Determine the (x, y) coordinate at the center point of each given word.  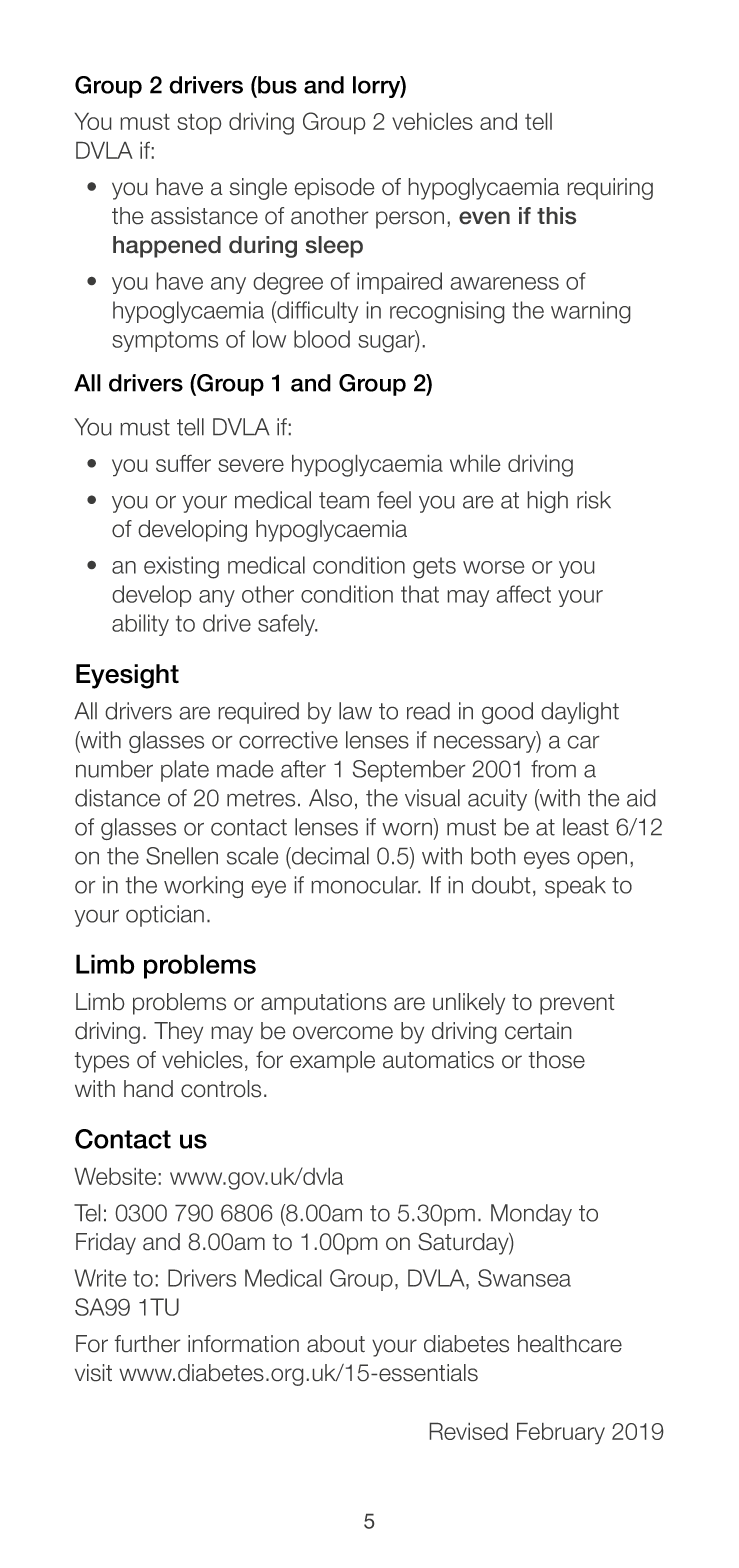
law (355, 711)
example (332, 1062)
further (147, 1344)
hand (148, 1089)
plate (185, 771)
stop (199, 124)
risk (594, 500)
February (561, 1433)
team (344, 500)
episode (334, 189)
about (336, 1344)
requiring (610, 189)
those (556, 1060)
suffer (183, 463)
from (553, 769)
